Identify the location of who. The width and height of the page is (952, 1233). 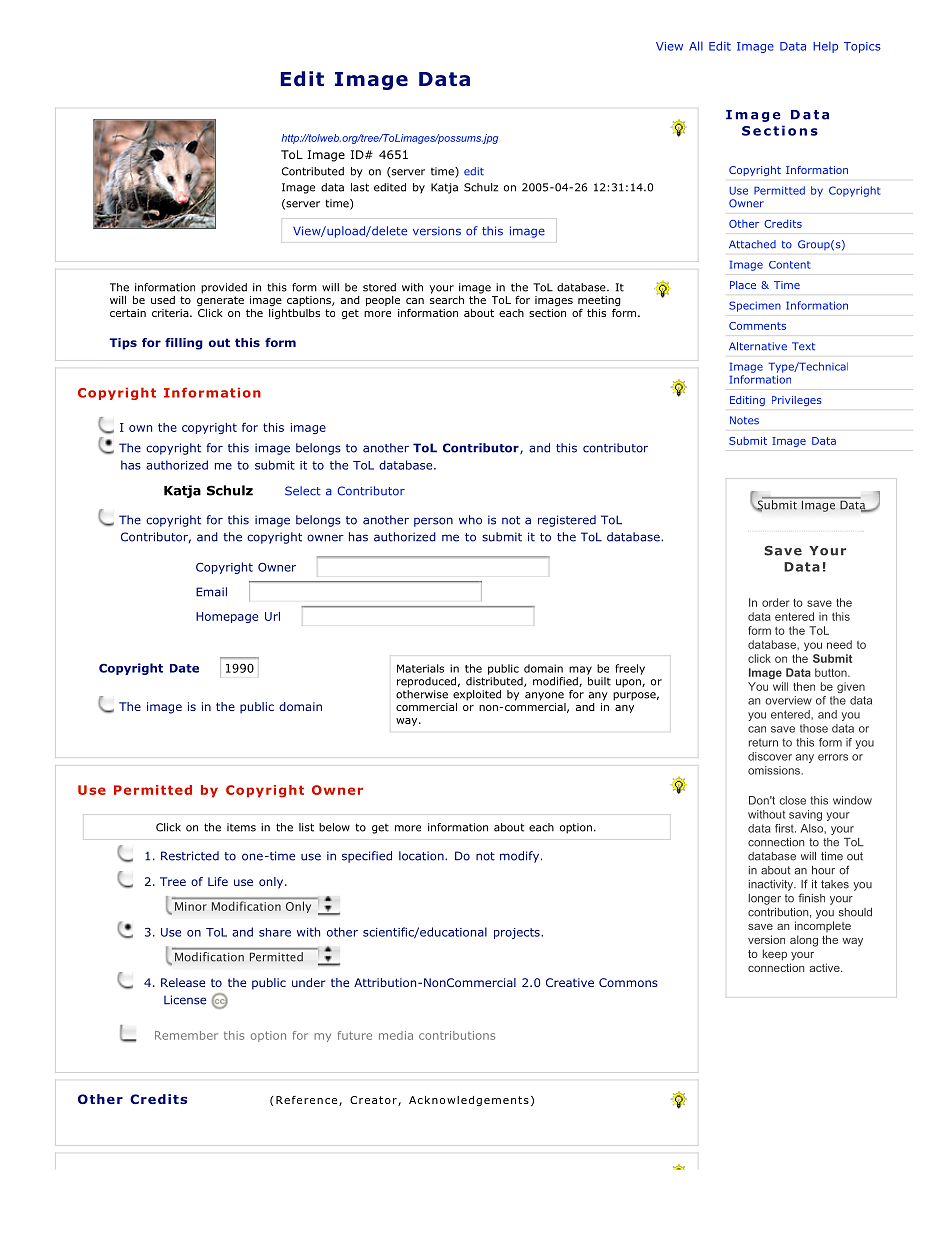
(470, 520).
